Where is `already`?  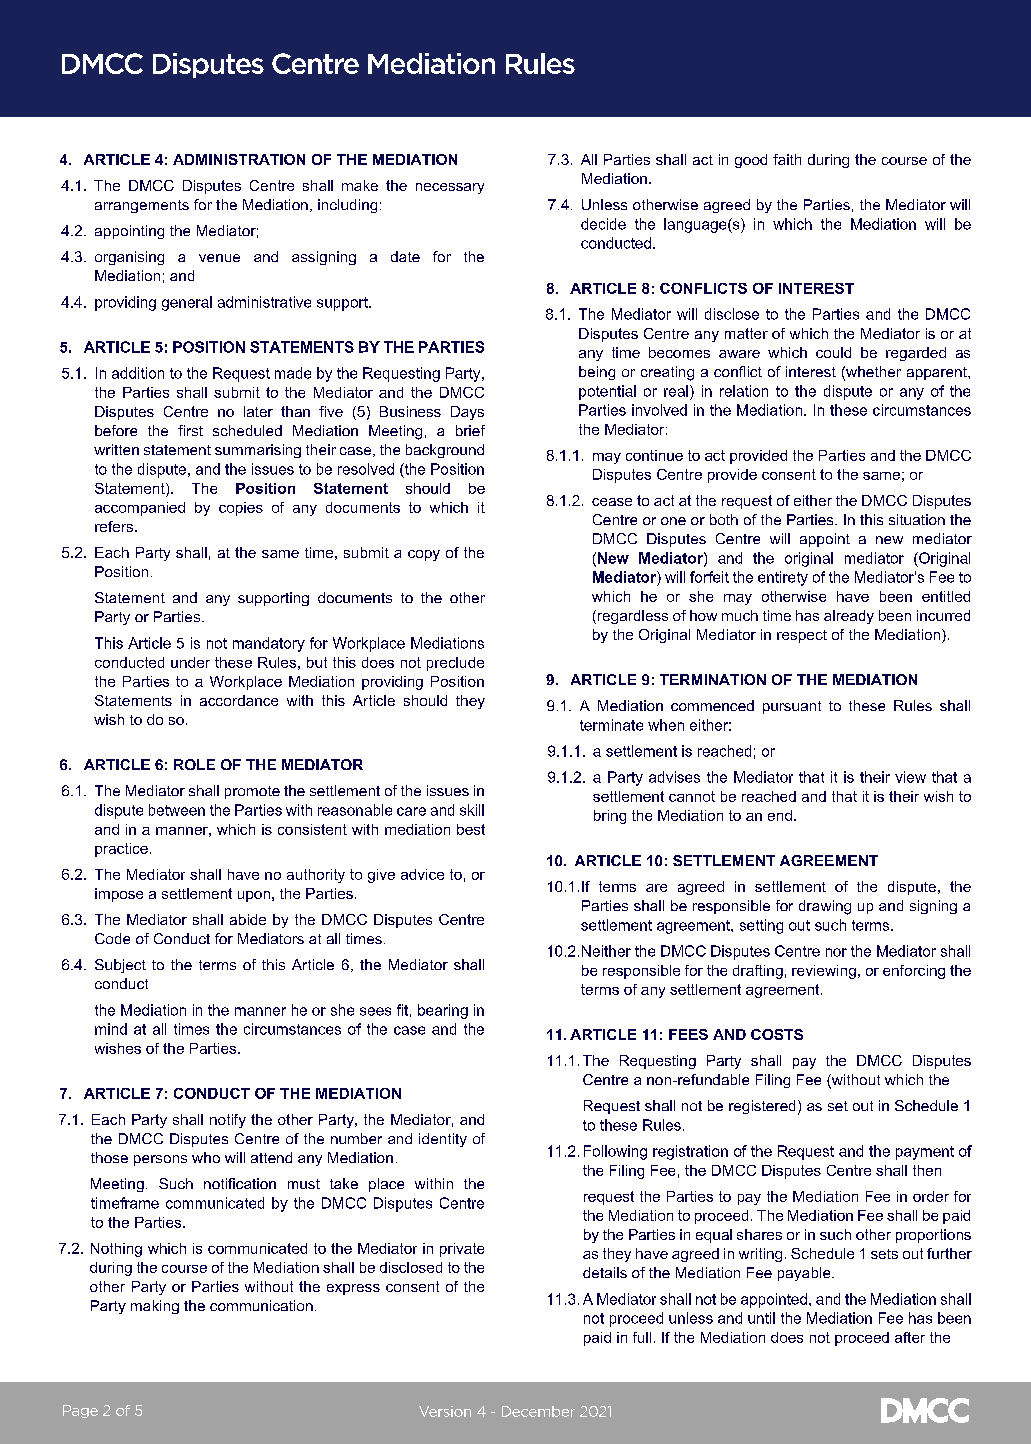 already is located at coordinates (849, 617).
